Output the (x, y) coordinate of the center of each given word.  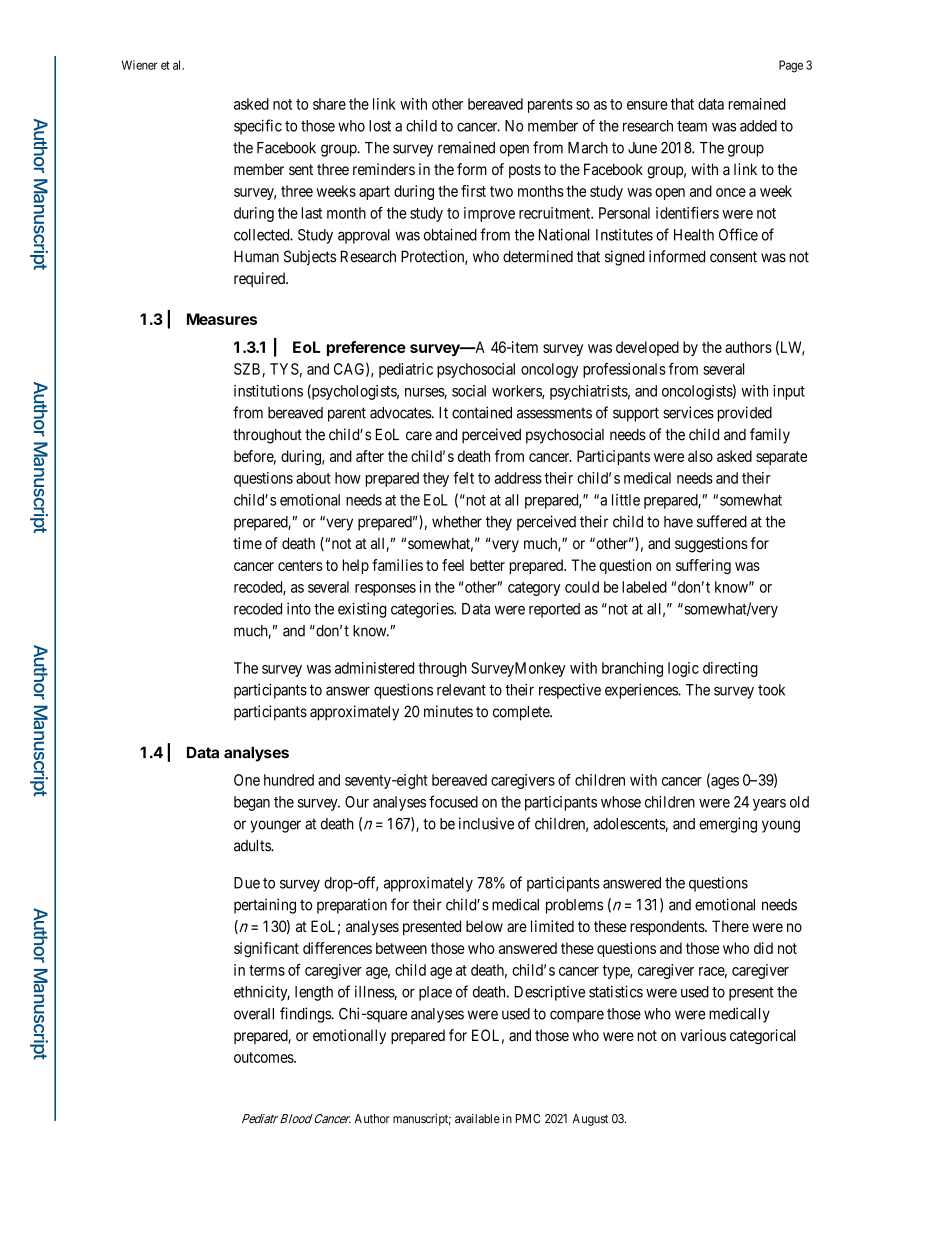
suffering (703, 566)
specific (258, 127)
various (703, 1035)
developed (647, 348)
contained (482, 412)
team (692, 126)
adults (253, 845)
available (477, 1119)
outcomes (264, 1057)
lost (380, 126)
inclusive (486, 823)
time (247, 543)
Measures (222, 319)
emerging (728, 825)
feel (453, 565)
